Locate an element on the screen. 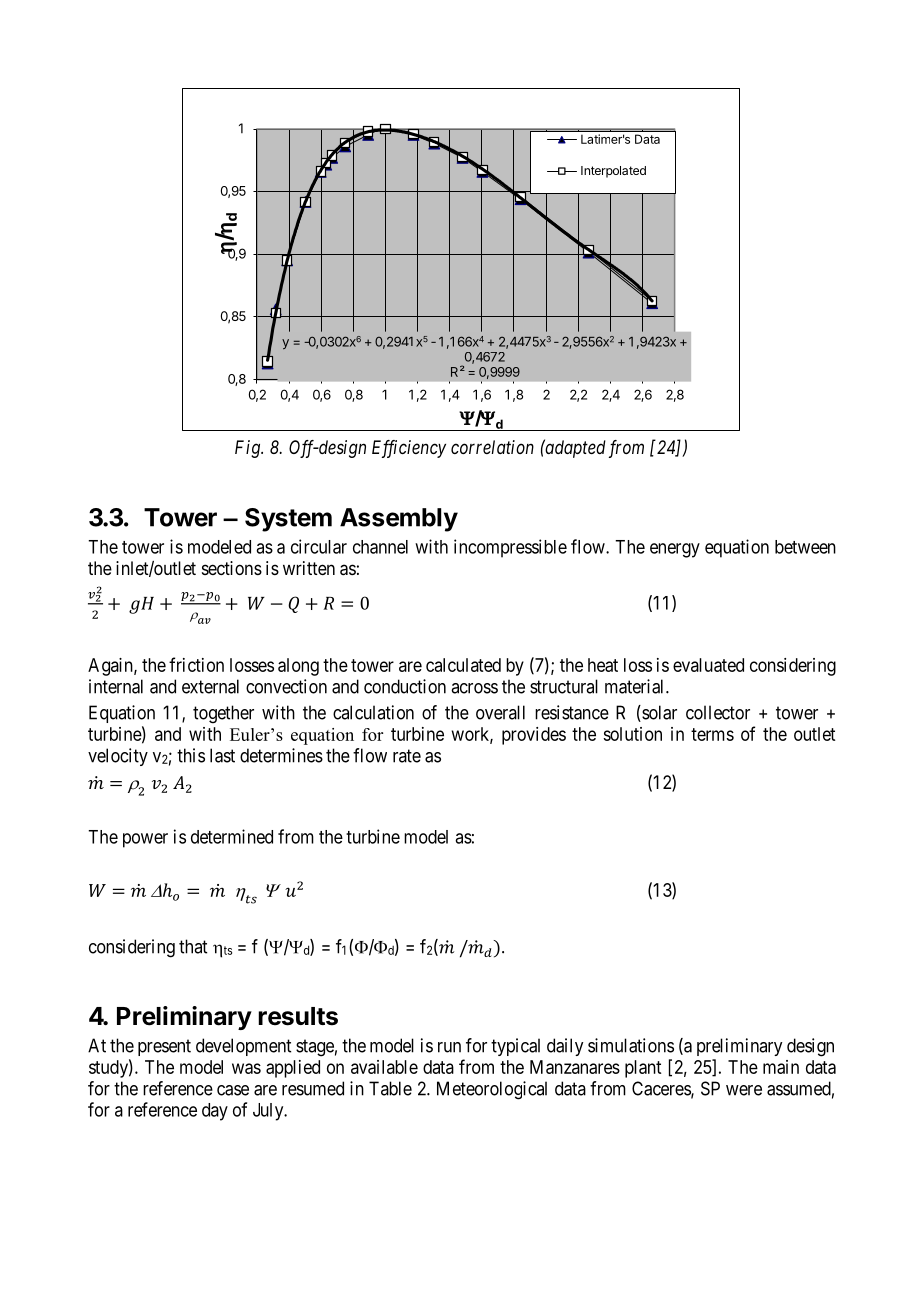  this is located at coordinates (191, 755).
